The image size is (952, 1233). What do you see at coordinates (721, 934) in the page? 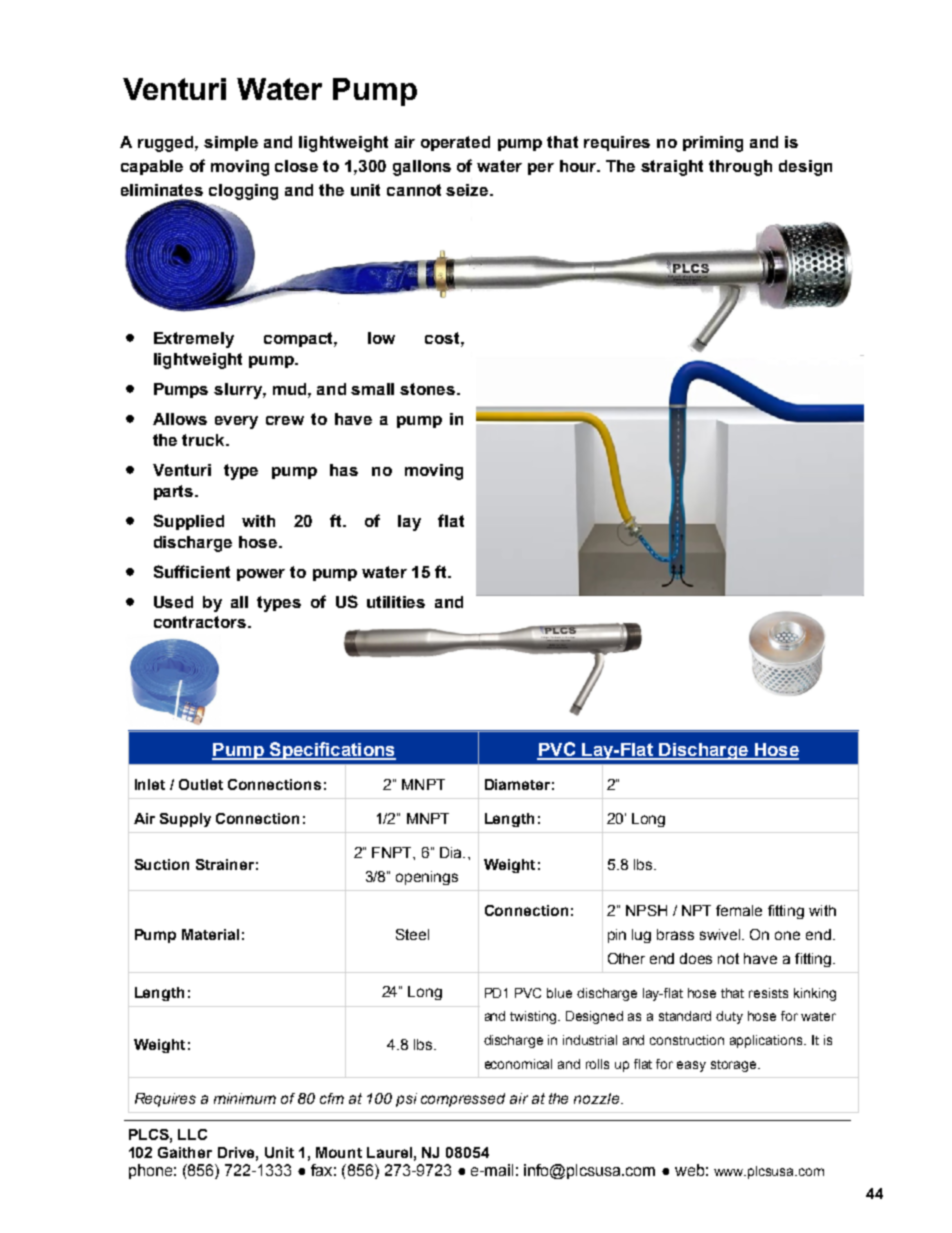
I see `swivel` at bounding box center [721, 934].
